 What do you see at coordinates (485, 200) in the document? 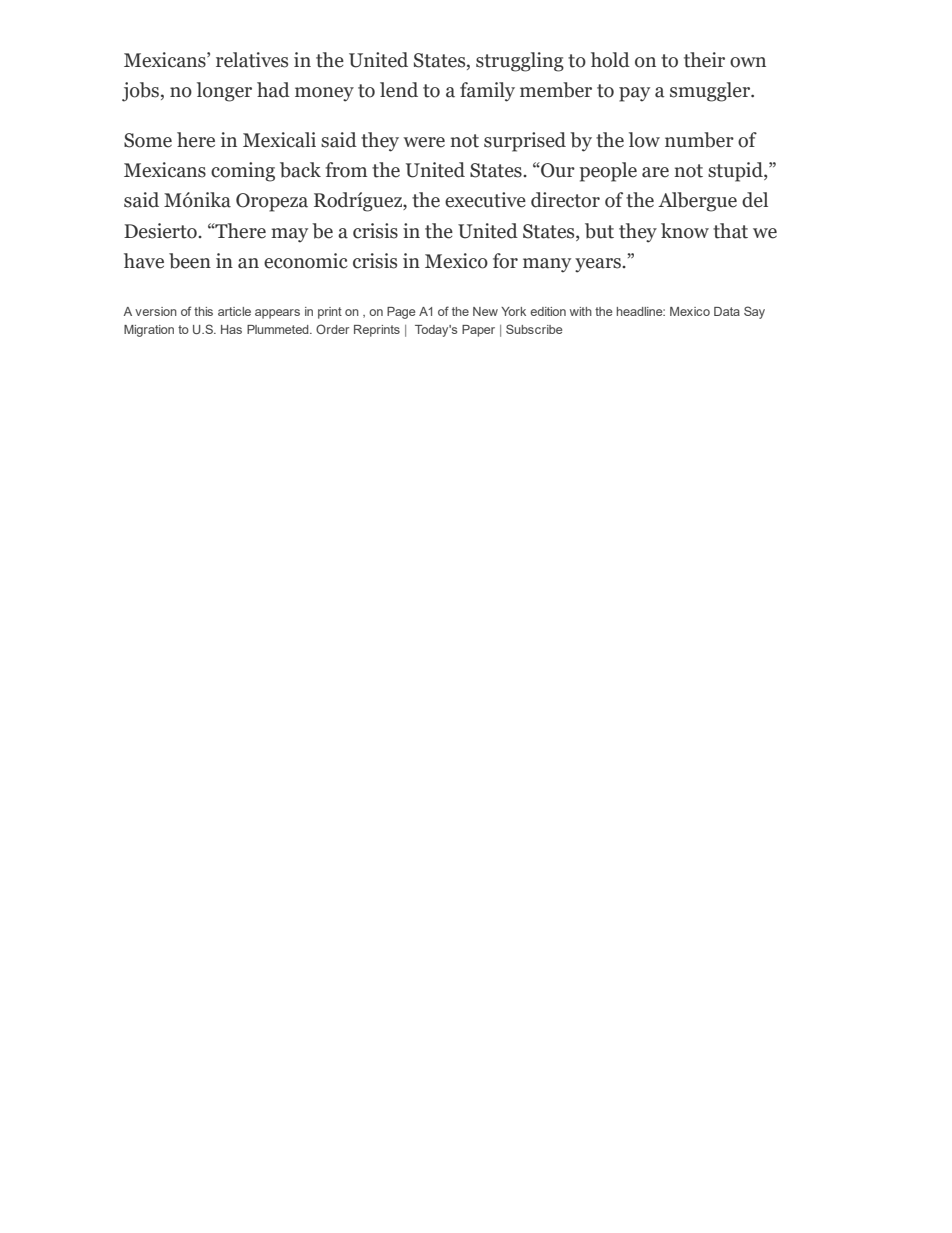
I see `executive` at bounding box center [485, 200].
